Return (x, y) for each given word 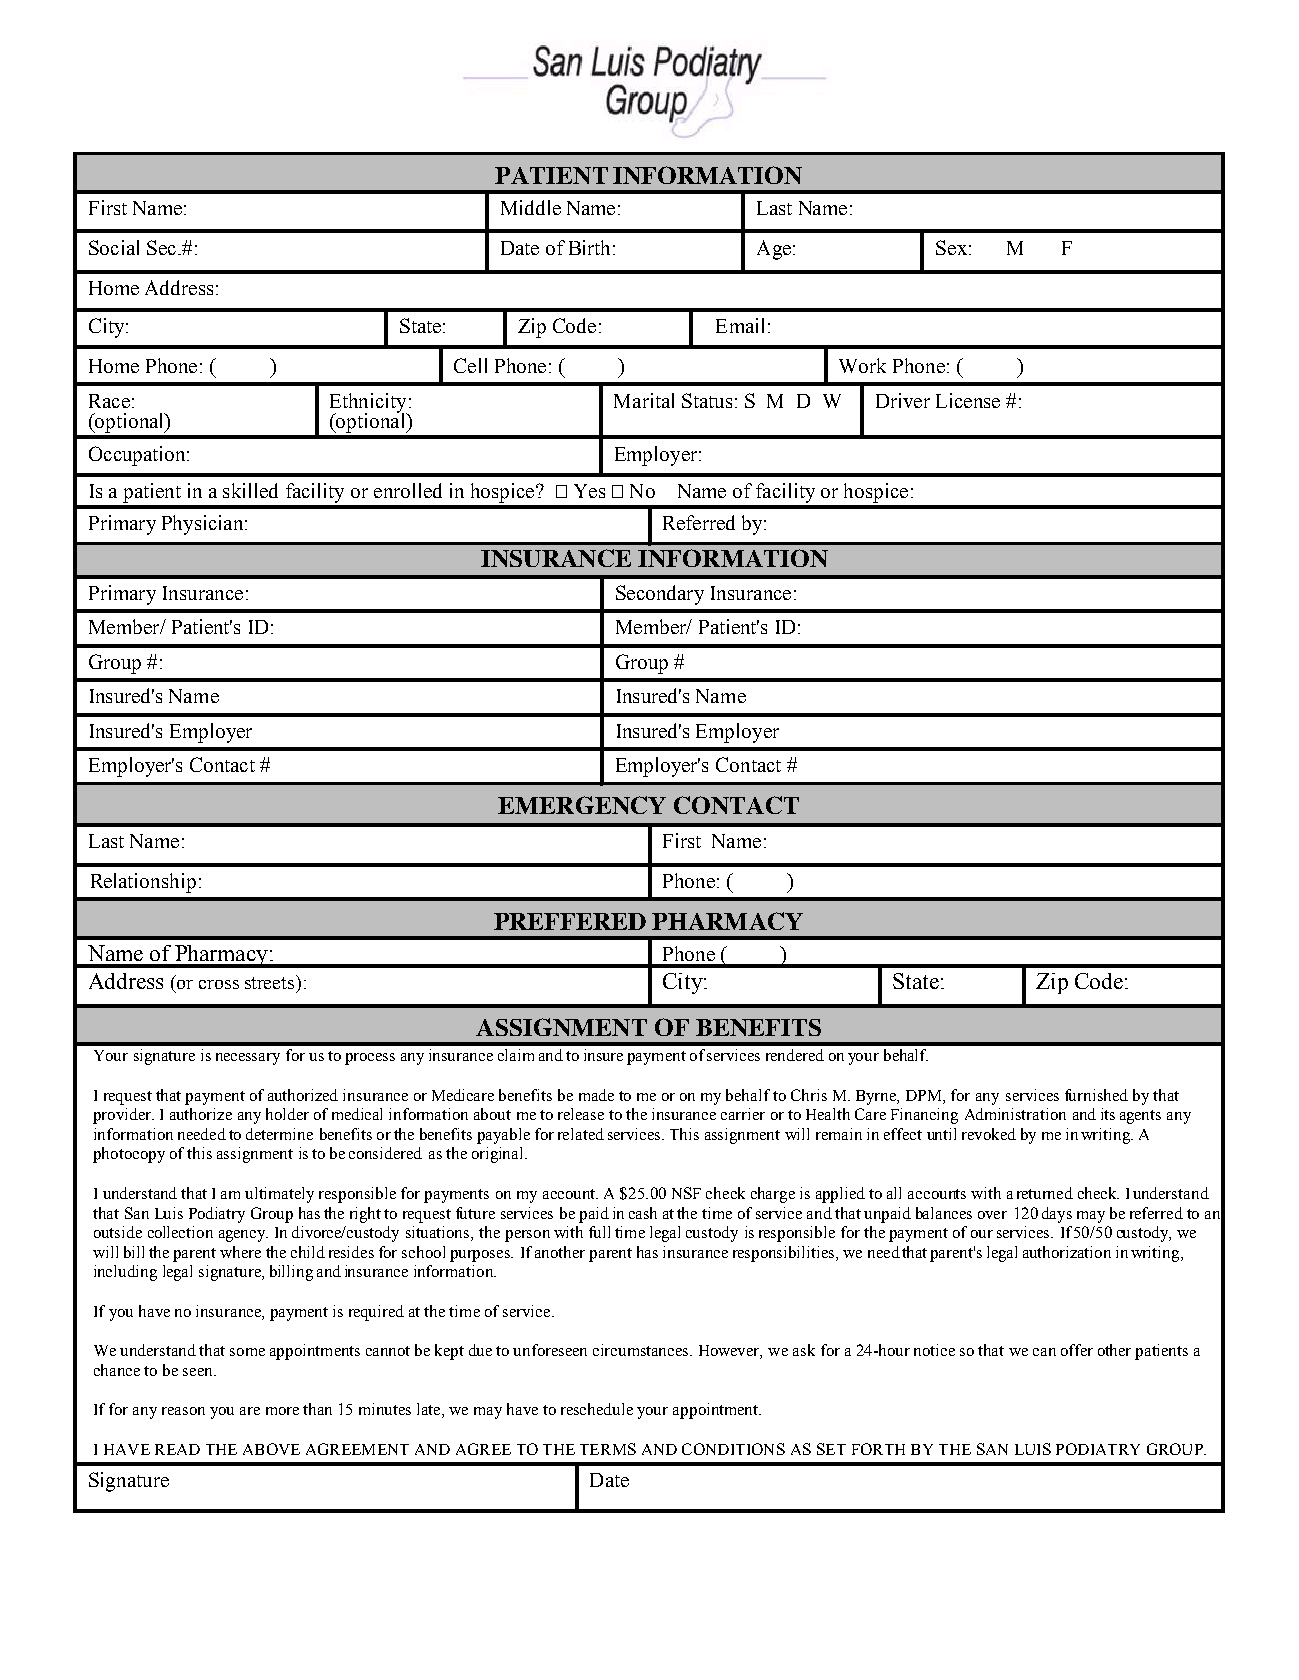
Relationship (143, 883)
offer (1077, 1350)
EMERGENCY (582, 805)
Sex (951, 247)
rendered (795, 1055)
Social (114, 247)
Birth (589, 247)
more (282, 1411)
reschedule (597, 1409)
